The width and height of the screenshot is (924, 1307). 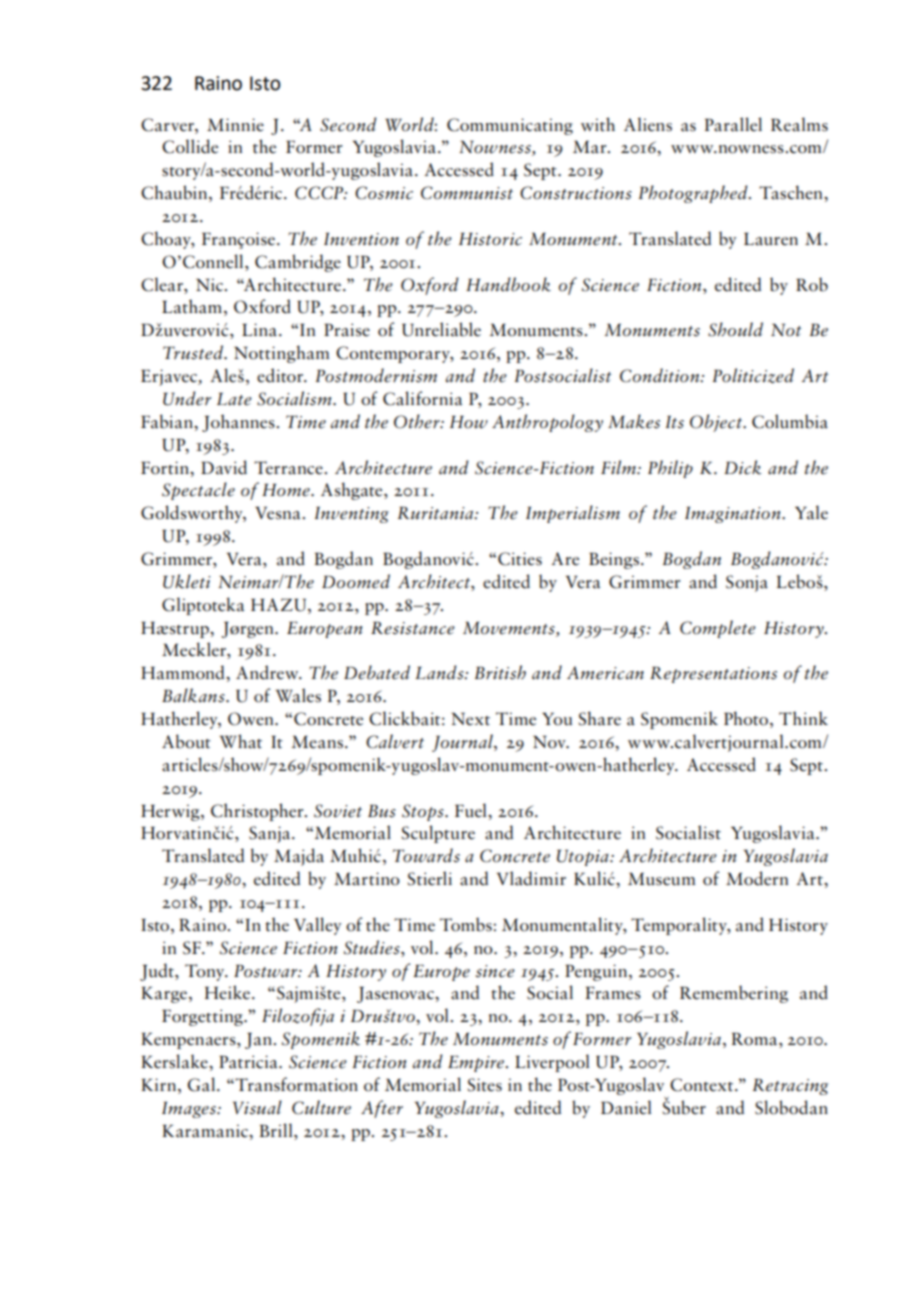 What do you see at coordinates (257, 1107) in the screenshot?
I see `Visual` at bounding box center [257, 1107].
